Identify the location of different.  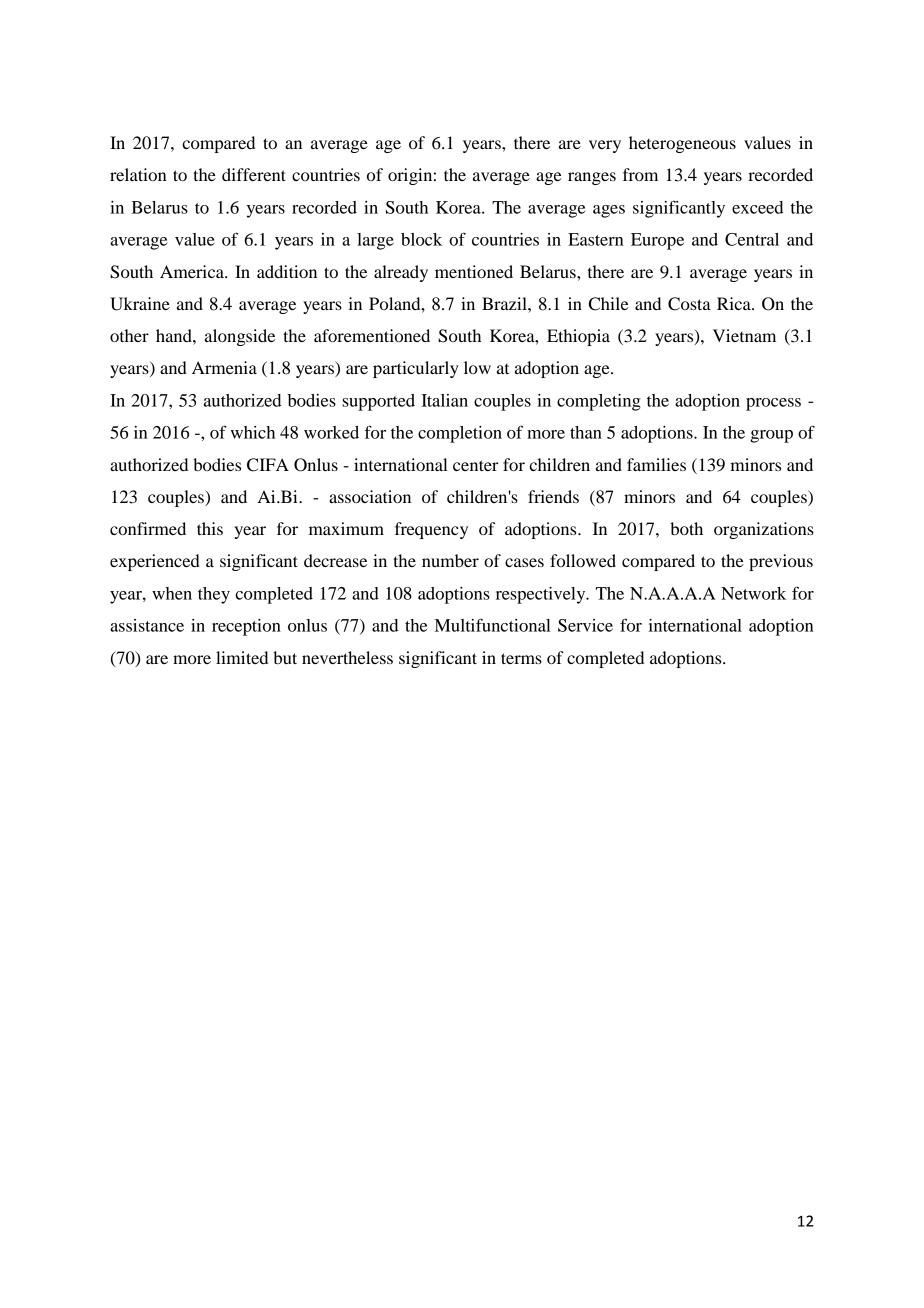
(254, 174).
